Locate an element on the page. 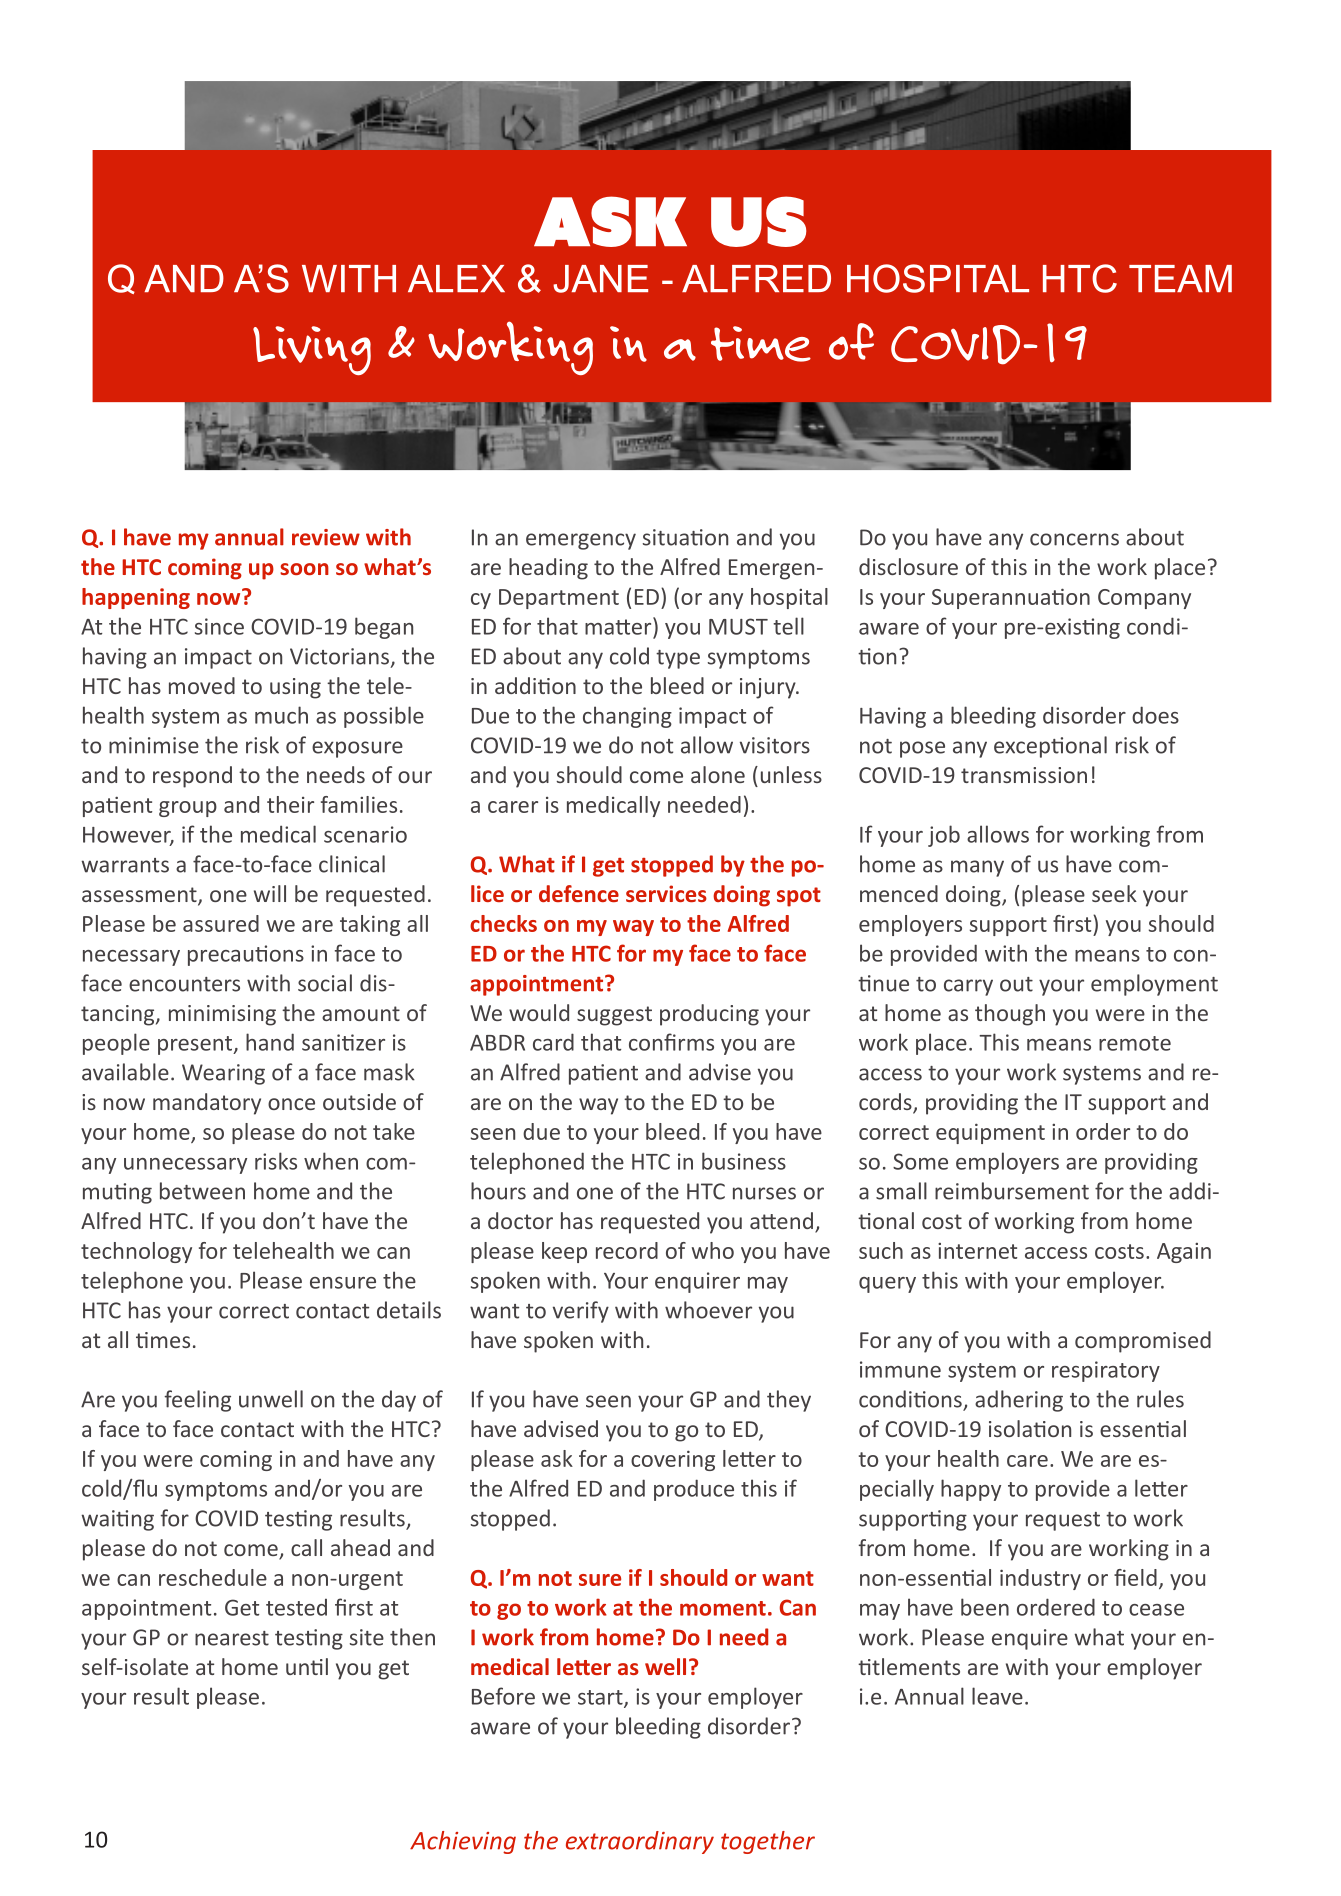 This page has height=1896, width=1341. Living is located at coordinates (312, 350).
